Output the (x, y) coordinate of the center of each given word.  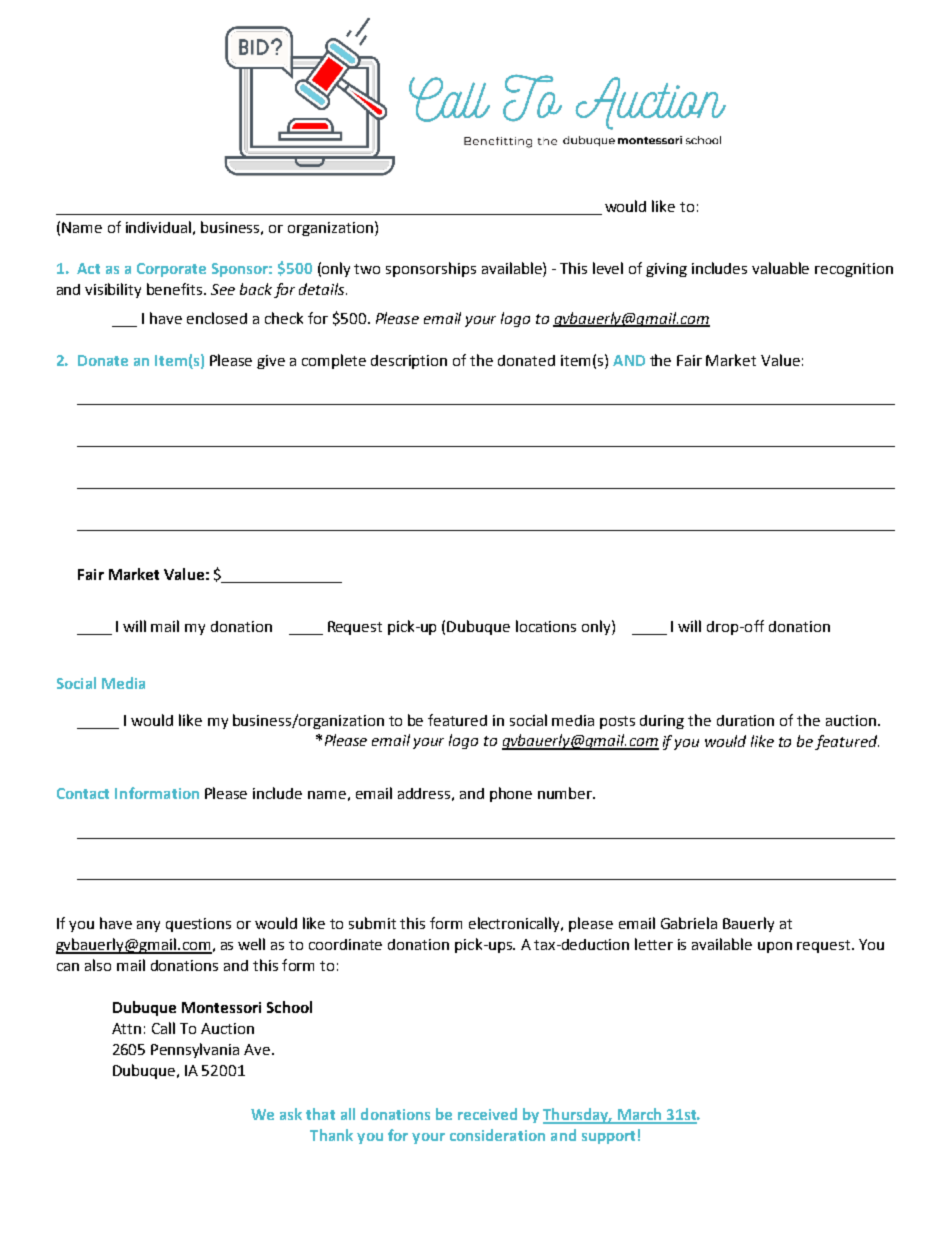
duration (745, 720)
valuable (780, 268)
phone (511, 794)
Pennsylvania (195, 1050)
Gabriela (689, 923)
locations (546, 626)
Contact (83, 793)
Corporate (171, 270)
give (271, 362)
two (367, 269)
